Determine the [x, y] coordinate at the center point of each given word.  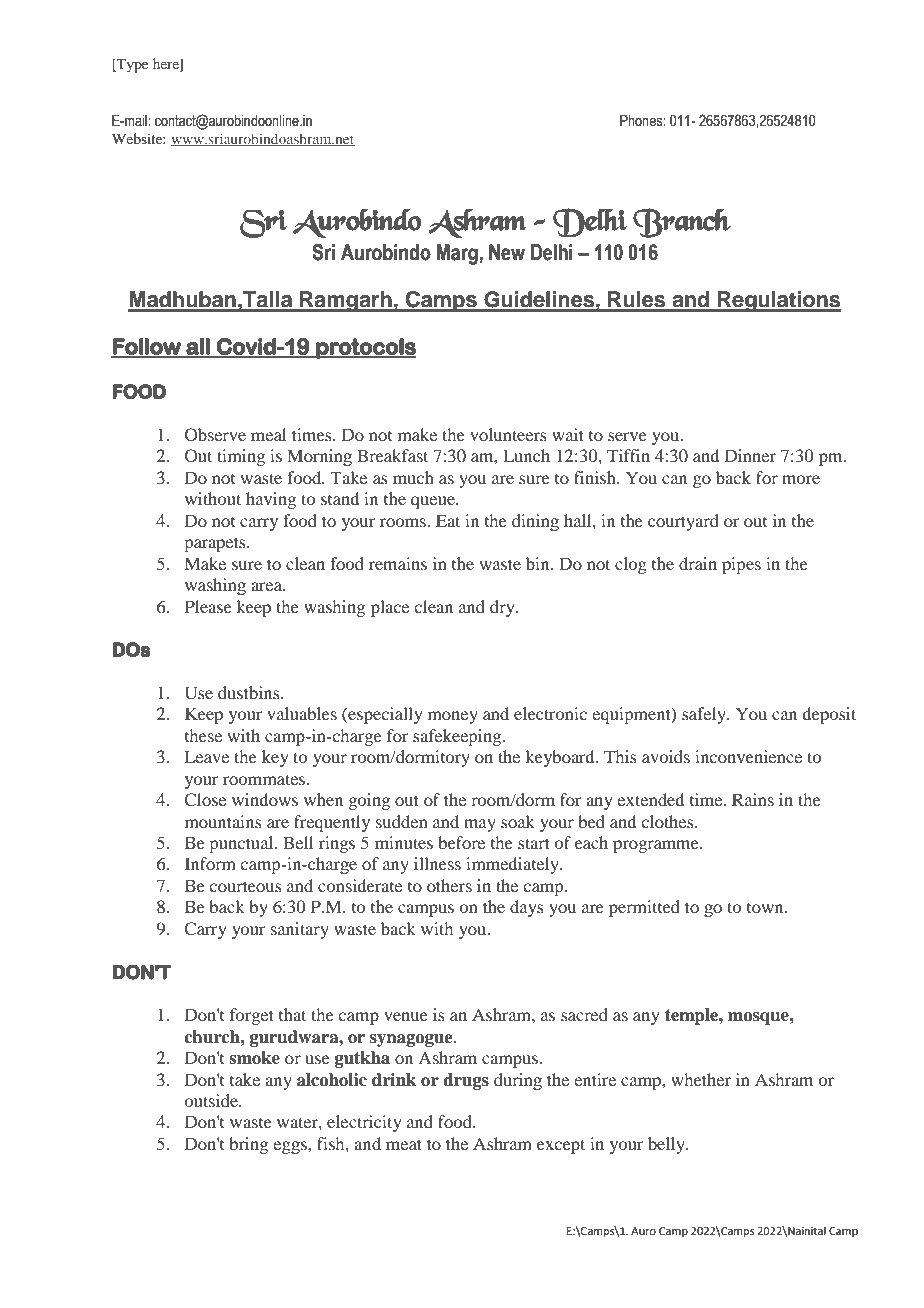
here [167, 65]
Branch [682, 223]
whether [701, 1079]
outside [212, 1100]
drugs [466, 1081]
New [507, 252]
